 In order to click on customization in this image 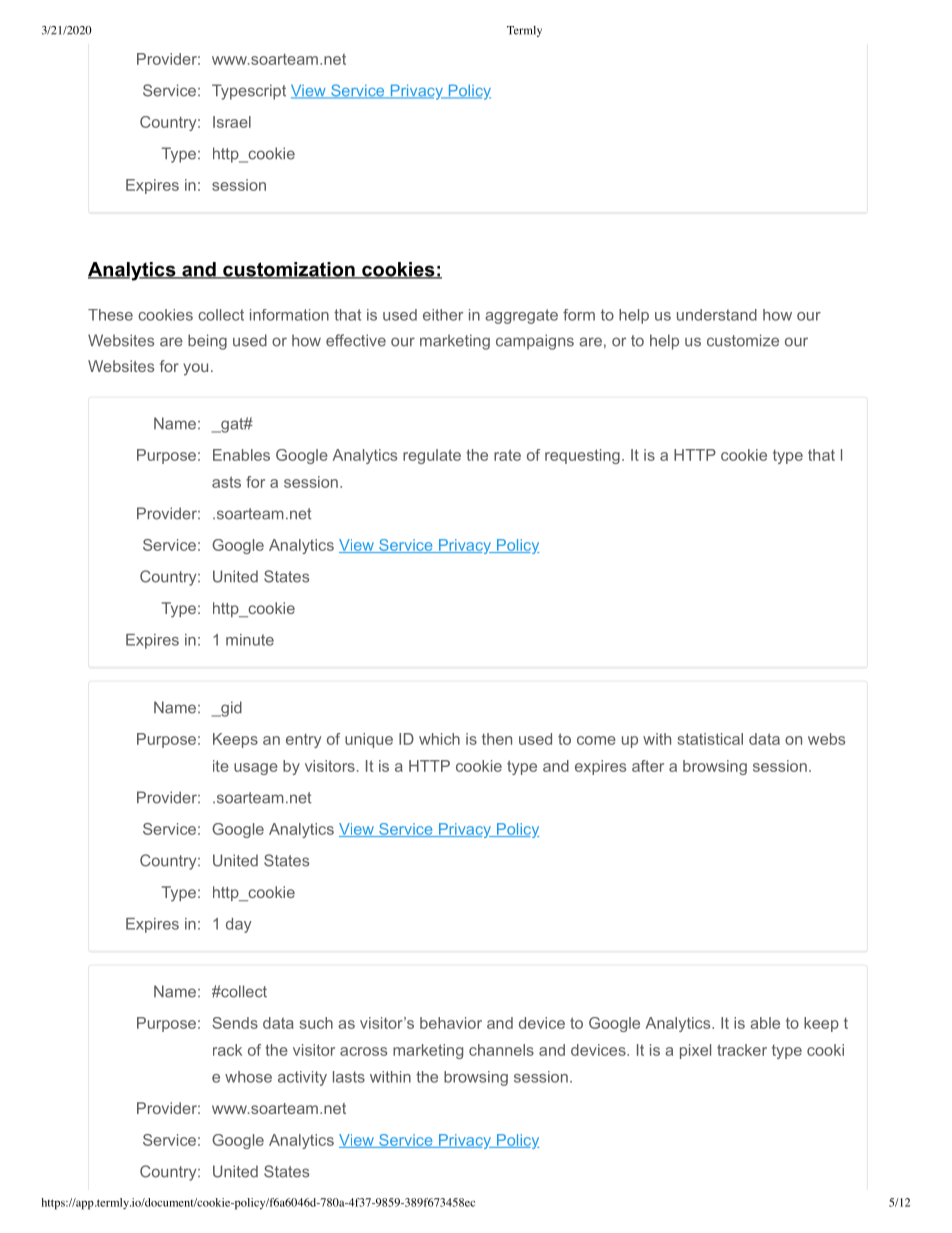, I will do `click(289, 270)`.
